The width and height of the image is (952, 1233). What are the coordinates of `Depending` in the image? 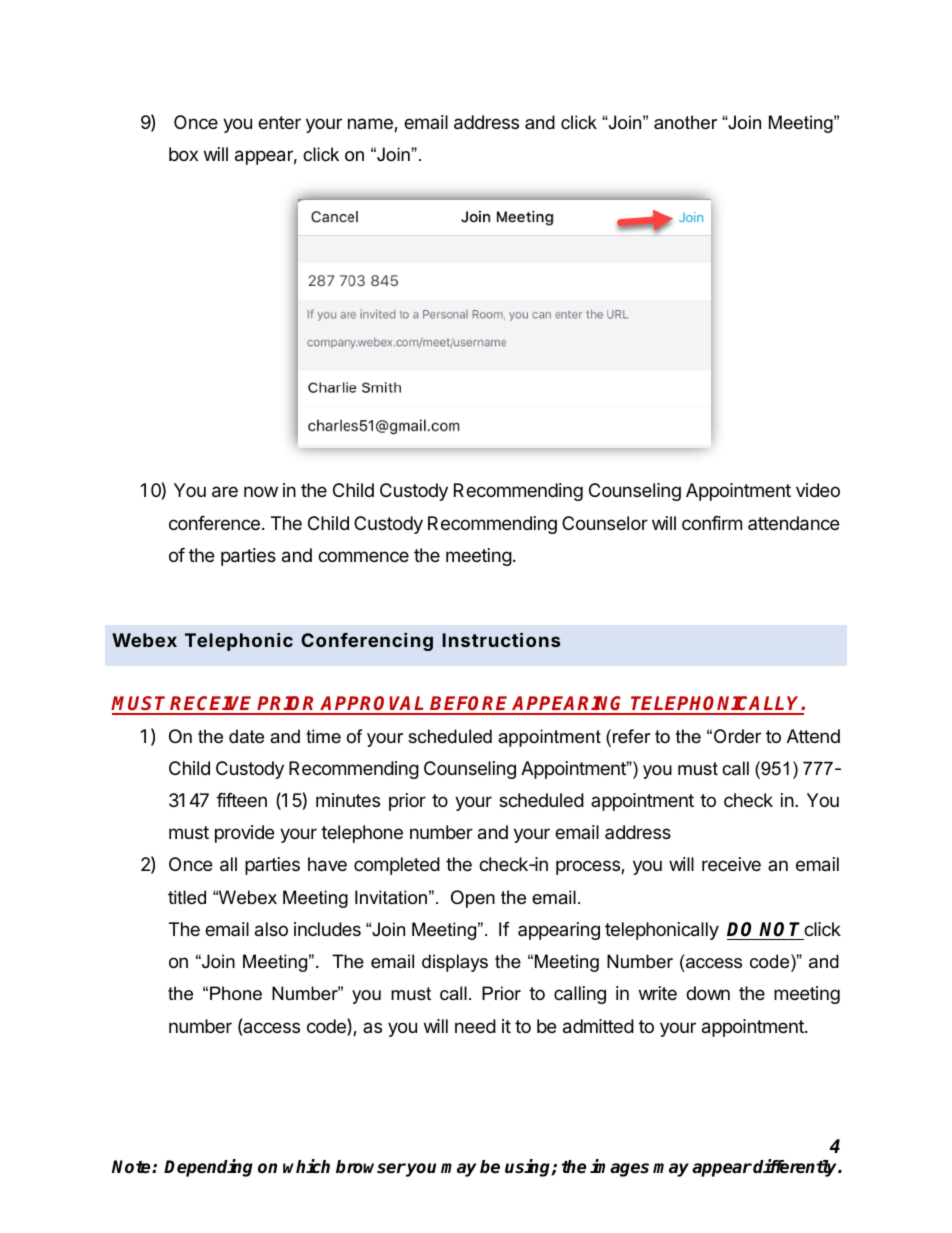 It's located at (208, 1168).
